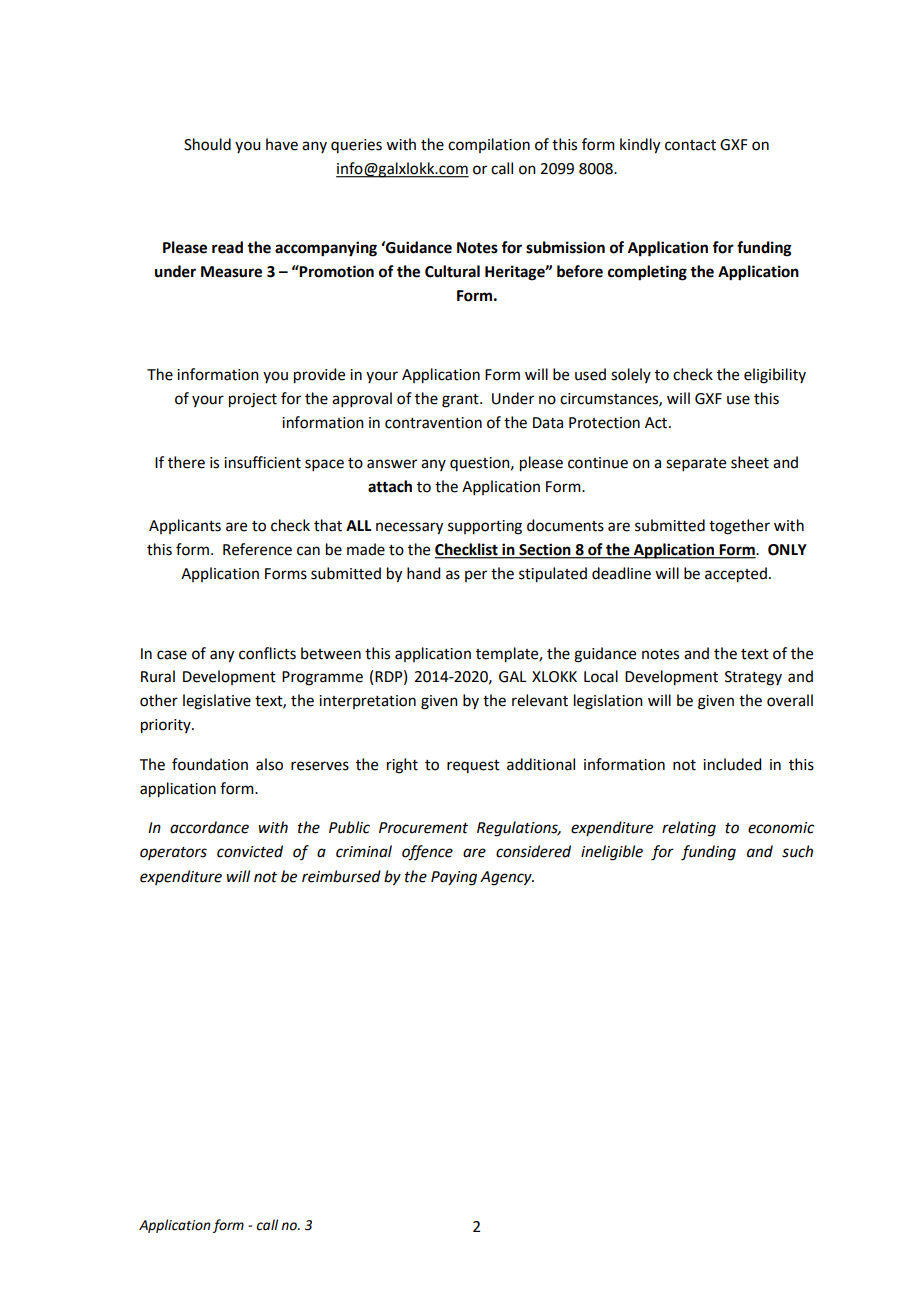 Image resolution: width=924 pixels, height=1308 pixels. Describe the element at coordinates (250, 851) in the page. I see `convicted` at that location.
